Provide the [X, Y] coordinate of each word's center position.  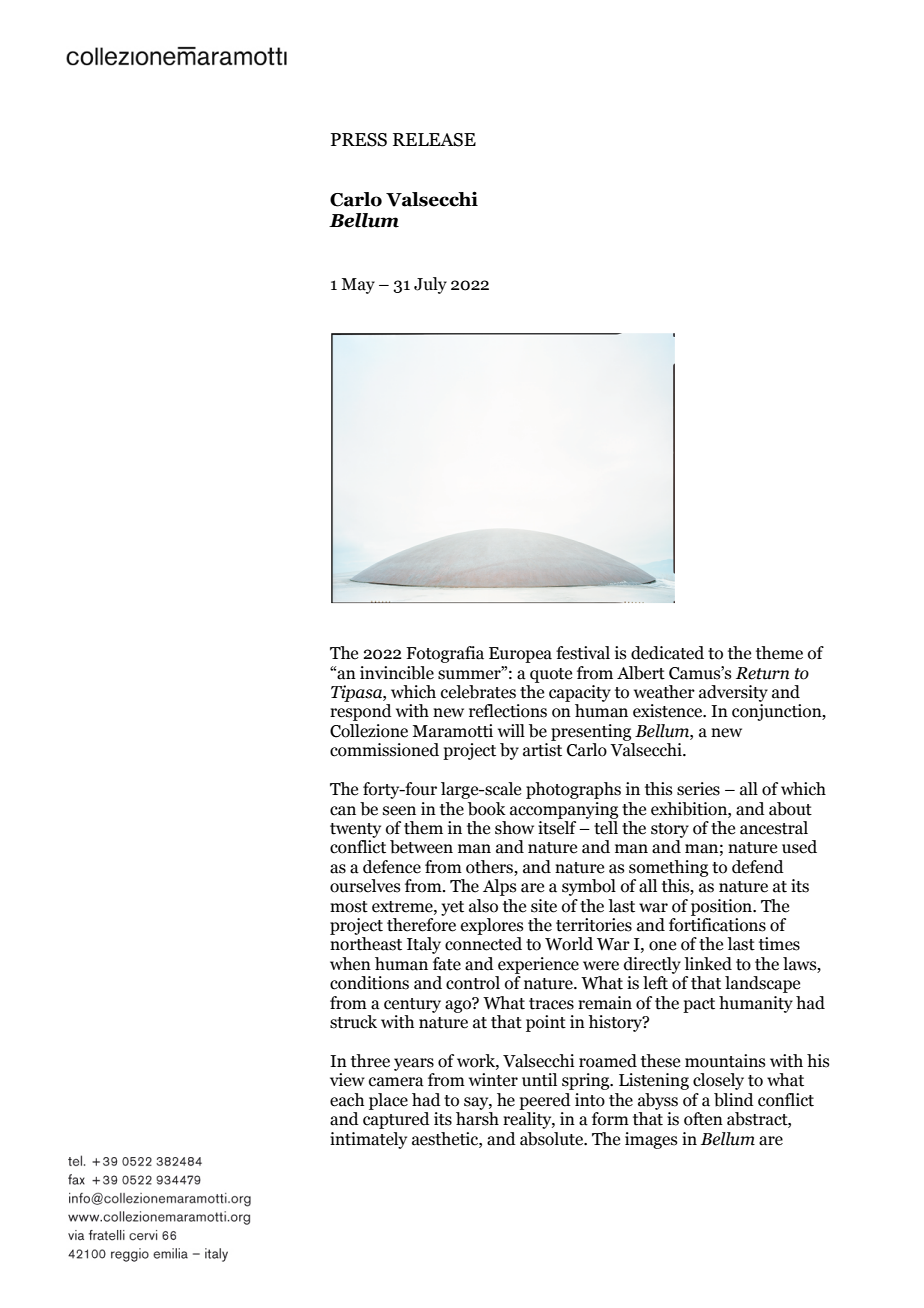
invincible [397, 673]
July [430, 285]
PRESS [359, 140]
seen [399, 811]
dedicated [667, 653]
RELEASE [434, 140]
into [590, 1100]
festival [583, 653]
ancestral [774, 828]
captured [396, 1120]
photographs [573, 790]
